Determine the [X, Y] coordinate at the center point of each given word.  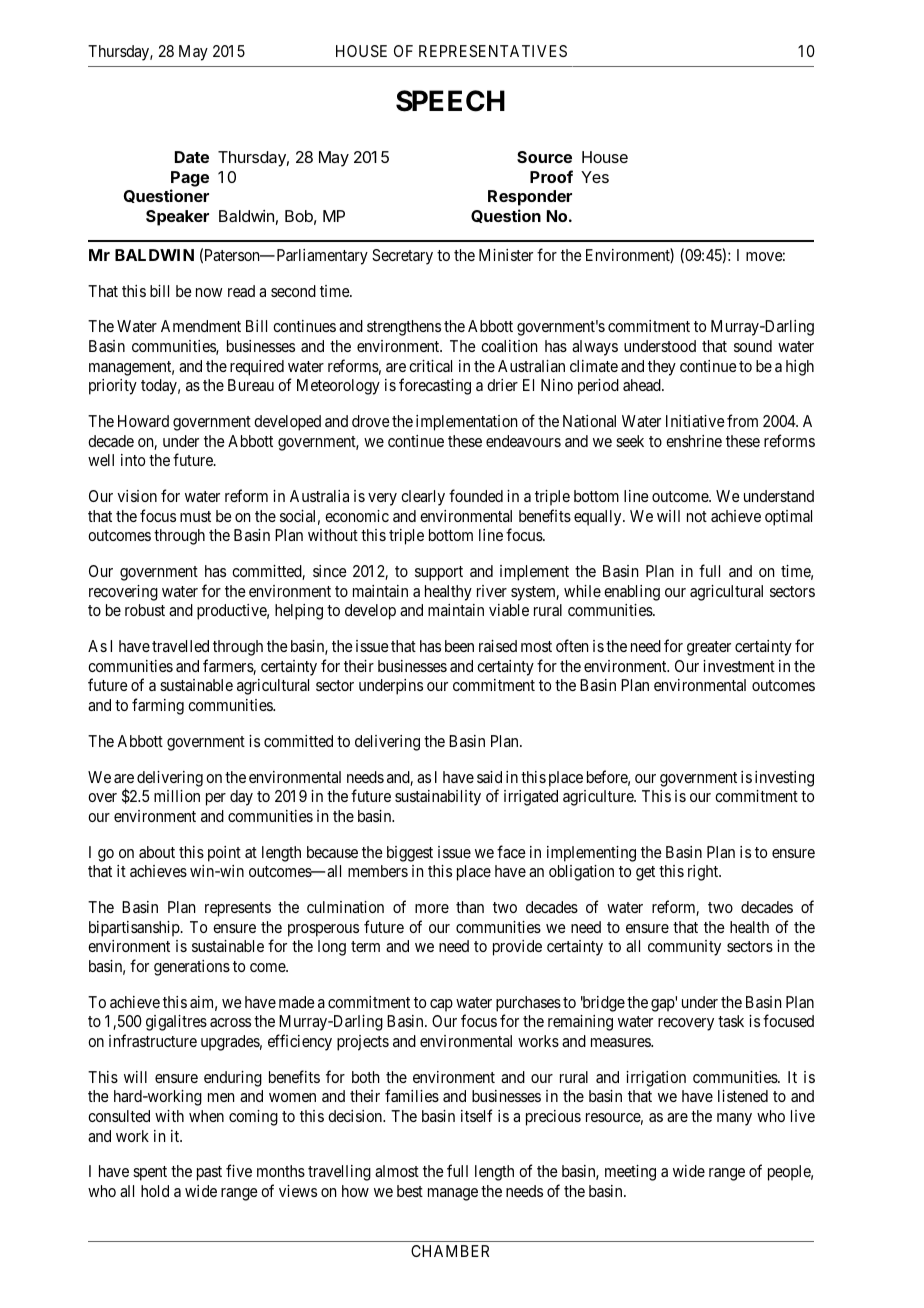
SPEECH [450, 101]
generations [192, 968]
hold [155, 1191]
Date [192, 157]
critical [430, 366]
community [684, 948]
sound [753, 346]
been [459, 646]
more [432, 908]
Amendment [201, 326]
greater [709, 648]
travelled [180, 646]
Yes [595, 177]
